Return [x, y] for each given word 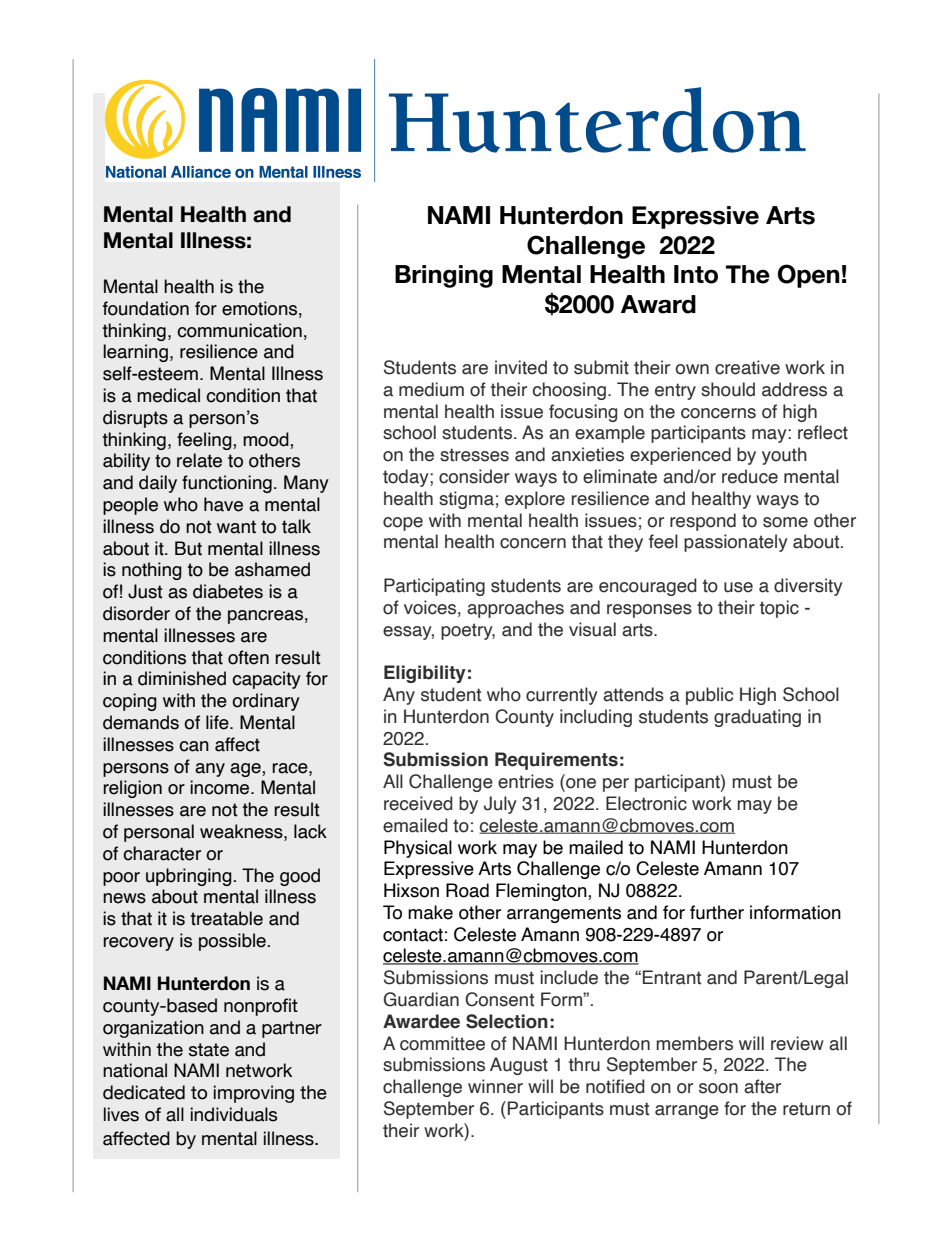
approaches [515, 609]
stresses [474, 455]
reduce [750, 476]
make [430, 912]
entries [526, 781]
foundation [146, 308]
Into [696, 274]
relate [199, 460]
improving [254, 1094]
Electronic [646, 803]
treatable [227, 918]
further [717, 912]
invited [521, 367]
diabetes [228, 591]
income [221, 787]
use [738, 587]
